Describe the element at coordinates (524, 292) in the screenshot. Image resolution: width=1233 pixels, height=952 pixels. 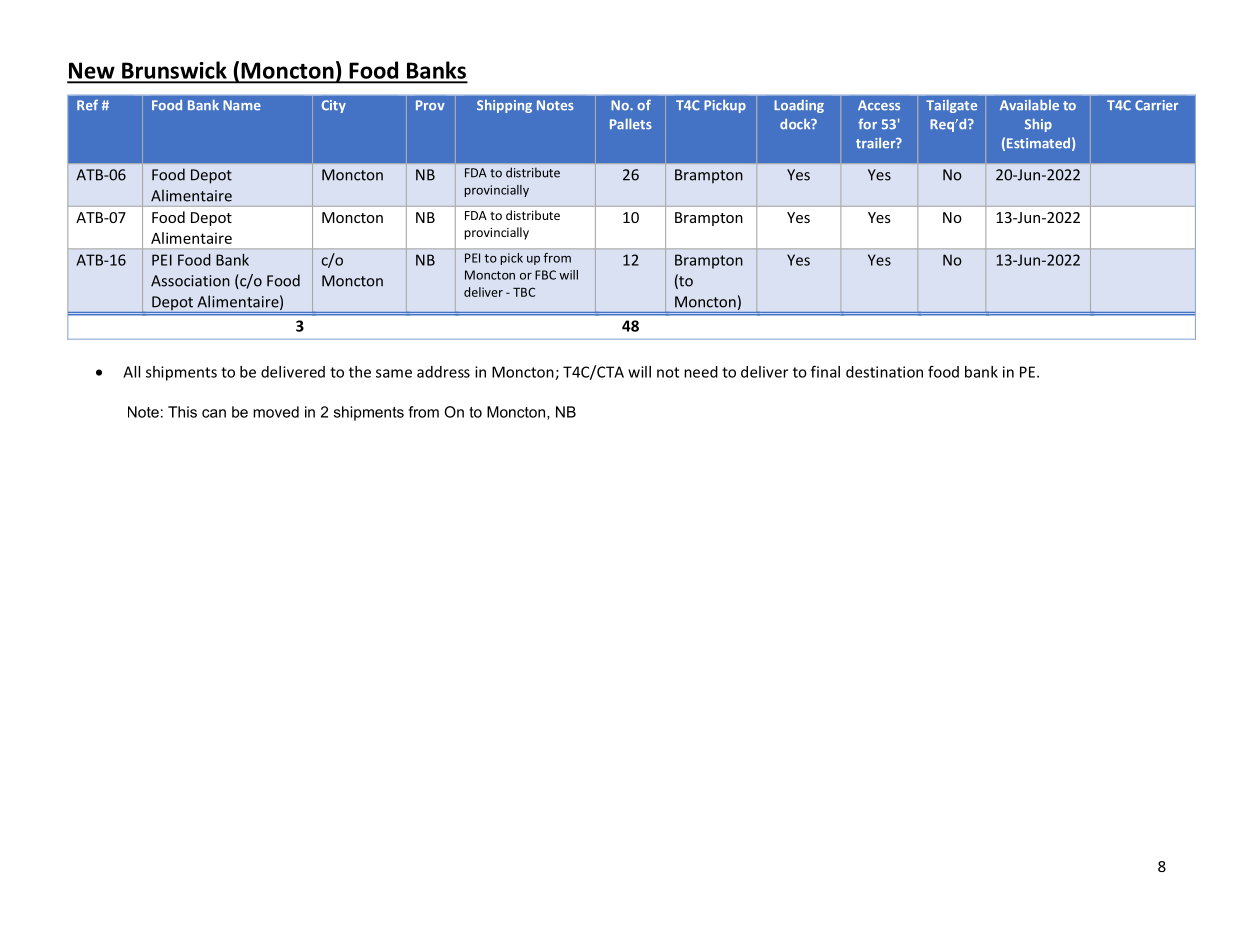
I see `TBC` at that location.
